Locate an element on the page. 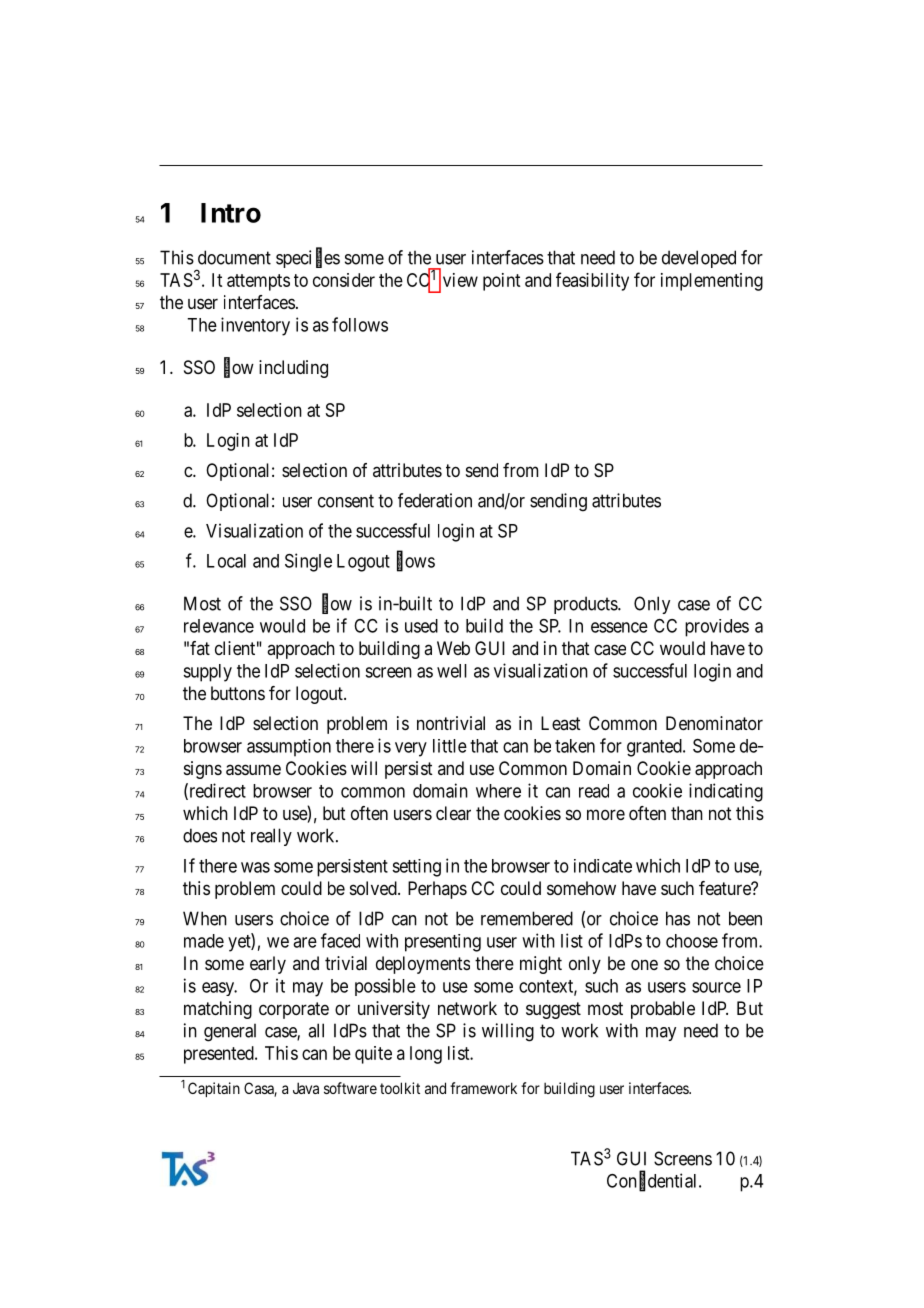 This document has width=924, height=1308. well is located at coordinates (452, 671).
